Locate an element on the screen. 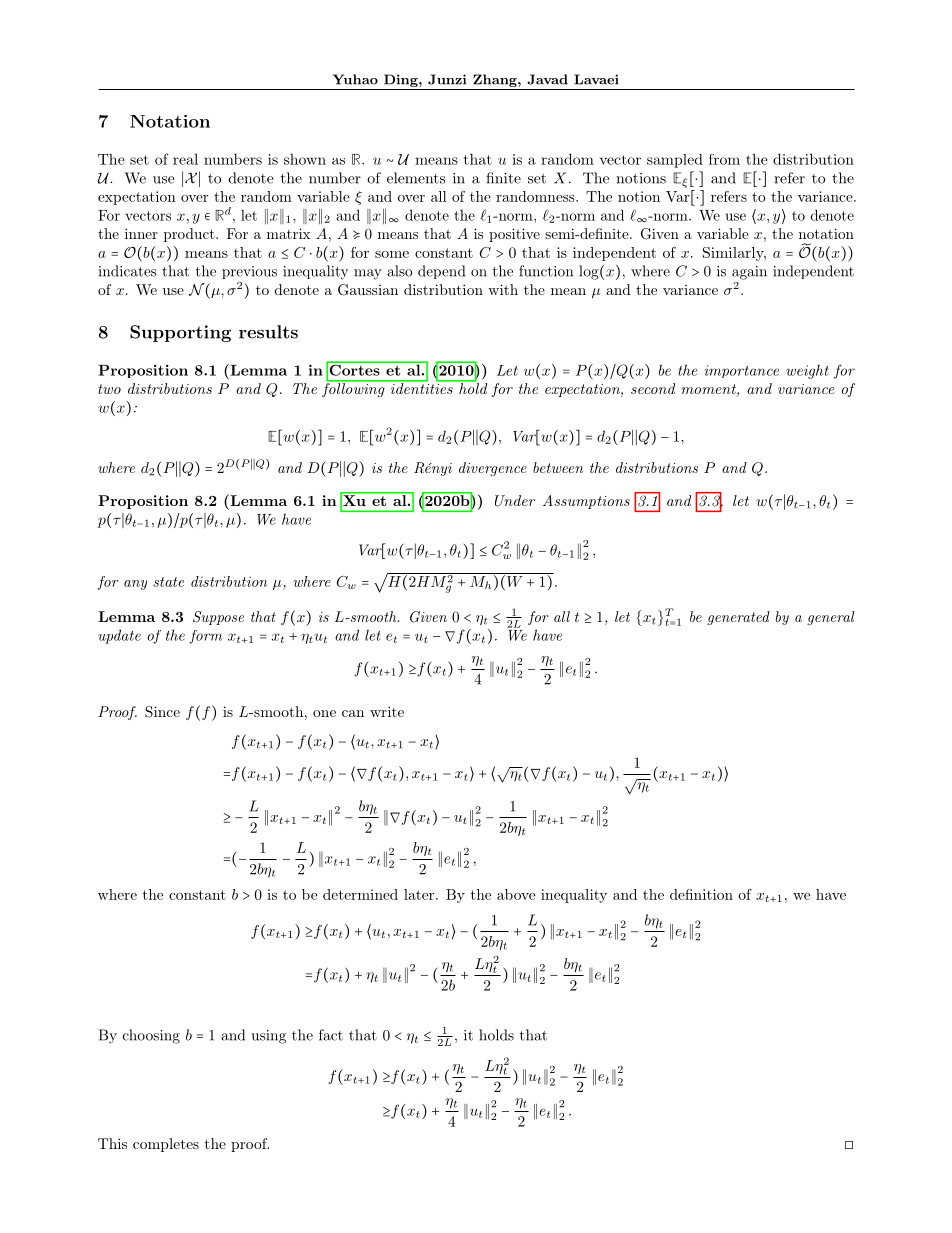 Image resolution: width=952 pixels, height=1233 pixels. completes is located at coordinates (166, 1145).
